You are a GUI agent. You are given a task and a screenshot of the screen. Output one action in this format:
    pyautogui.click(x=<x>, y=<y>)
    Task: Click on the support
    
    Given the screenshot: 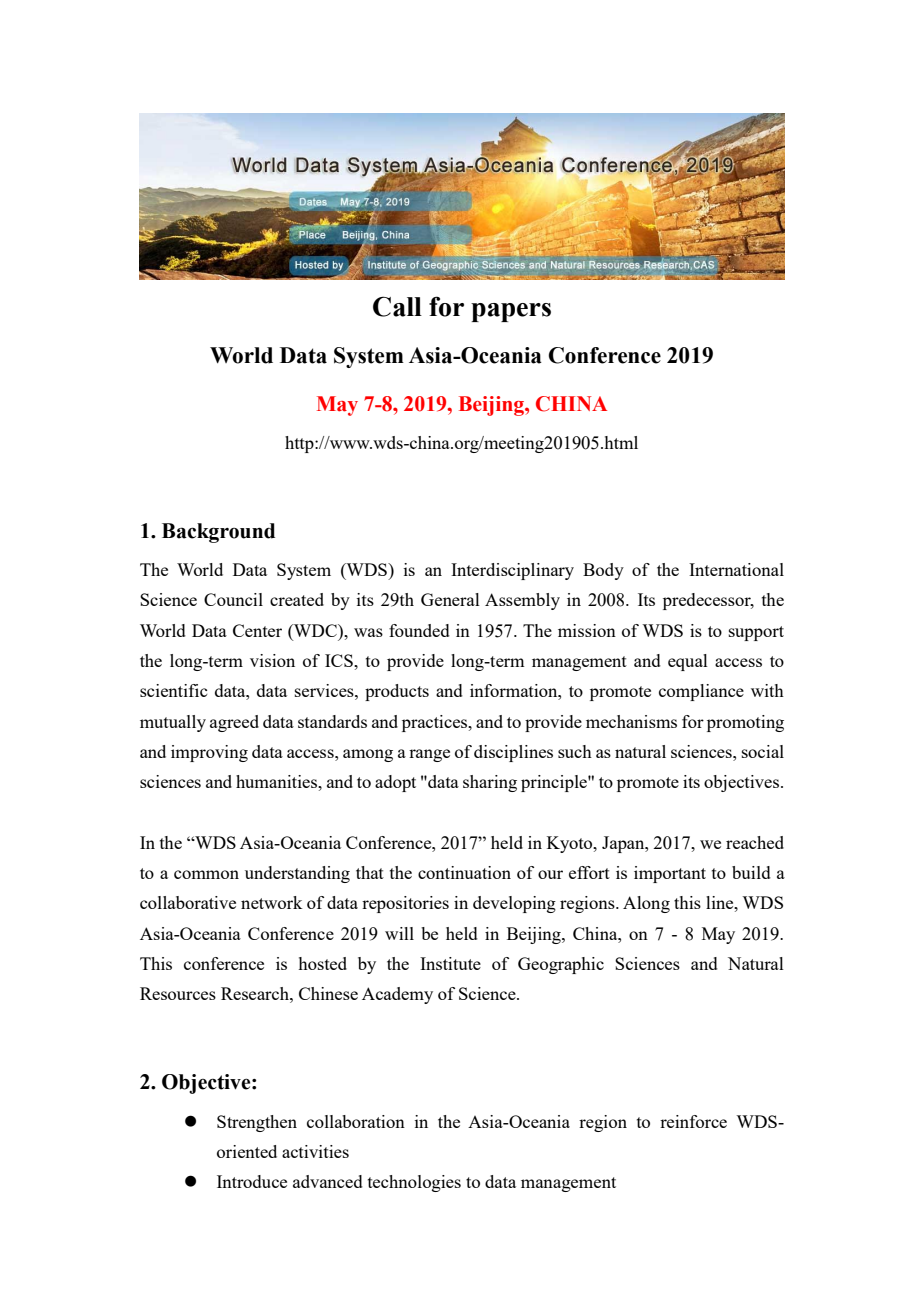 What is the action you would take?
    pyautogui.click(x=756, y=633)
